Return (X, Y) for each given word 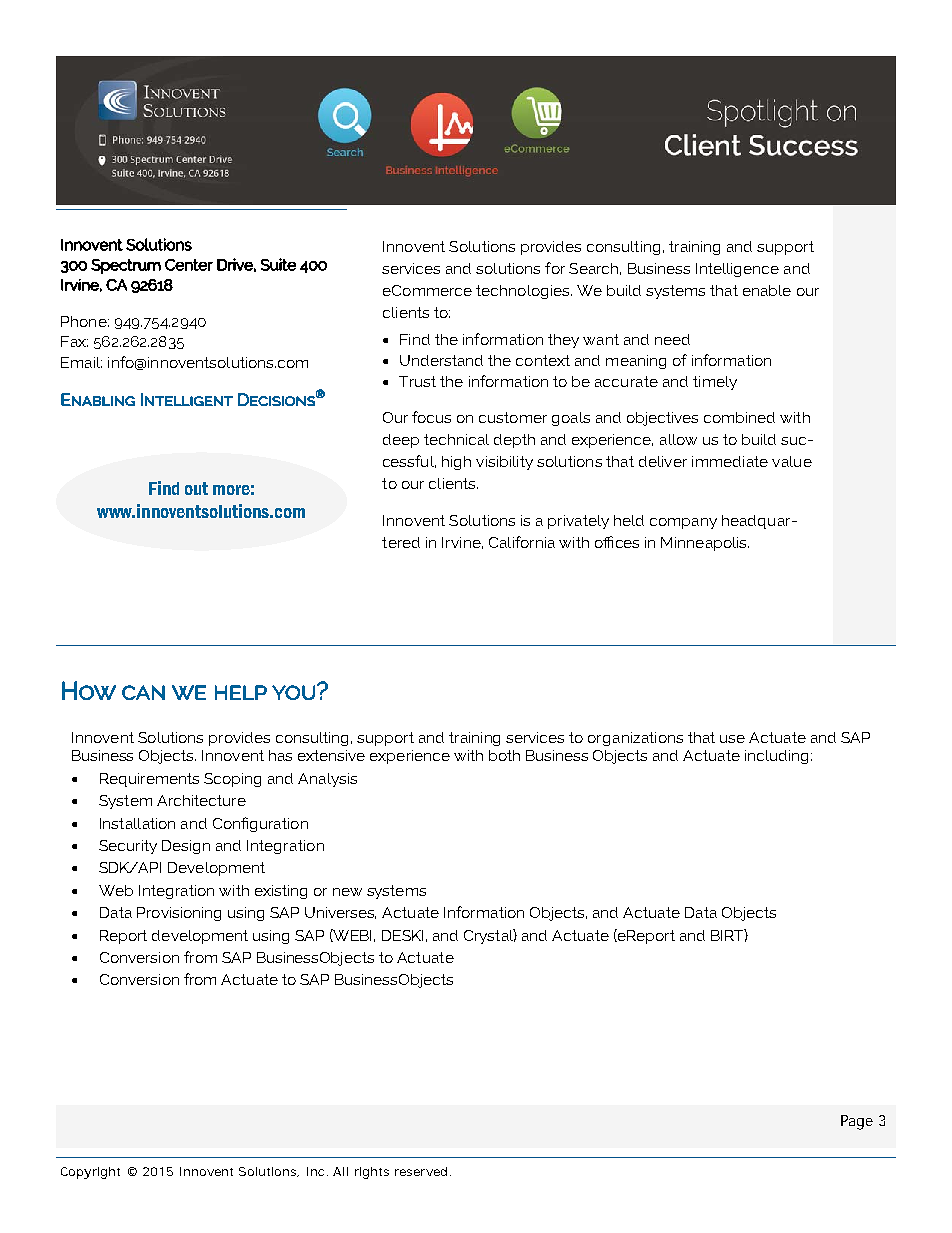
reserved (421, 1171)
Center (189, 265)
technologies (524, 292)
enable (767, 290)
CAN (143, 692)
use (732, 739)
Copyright (90, 1173)
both (504, 755)
